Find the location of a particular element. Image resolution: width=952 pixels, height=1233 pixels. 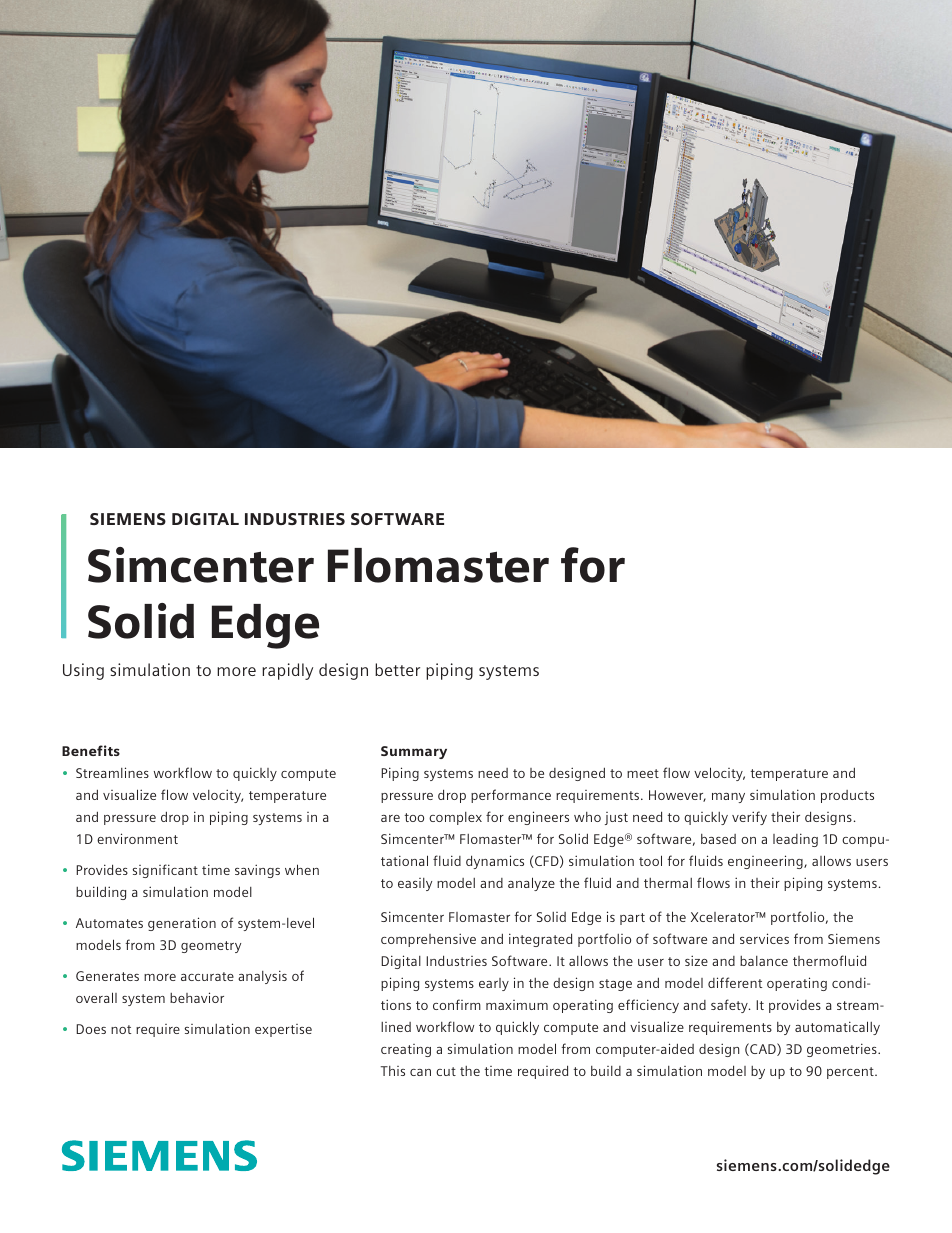

not is located at coordinates (121, 1029).
